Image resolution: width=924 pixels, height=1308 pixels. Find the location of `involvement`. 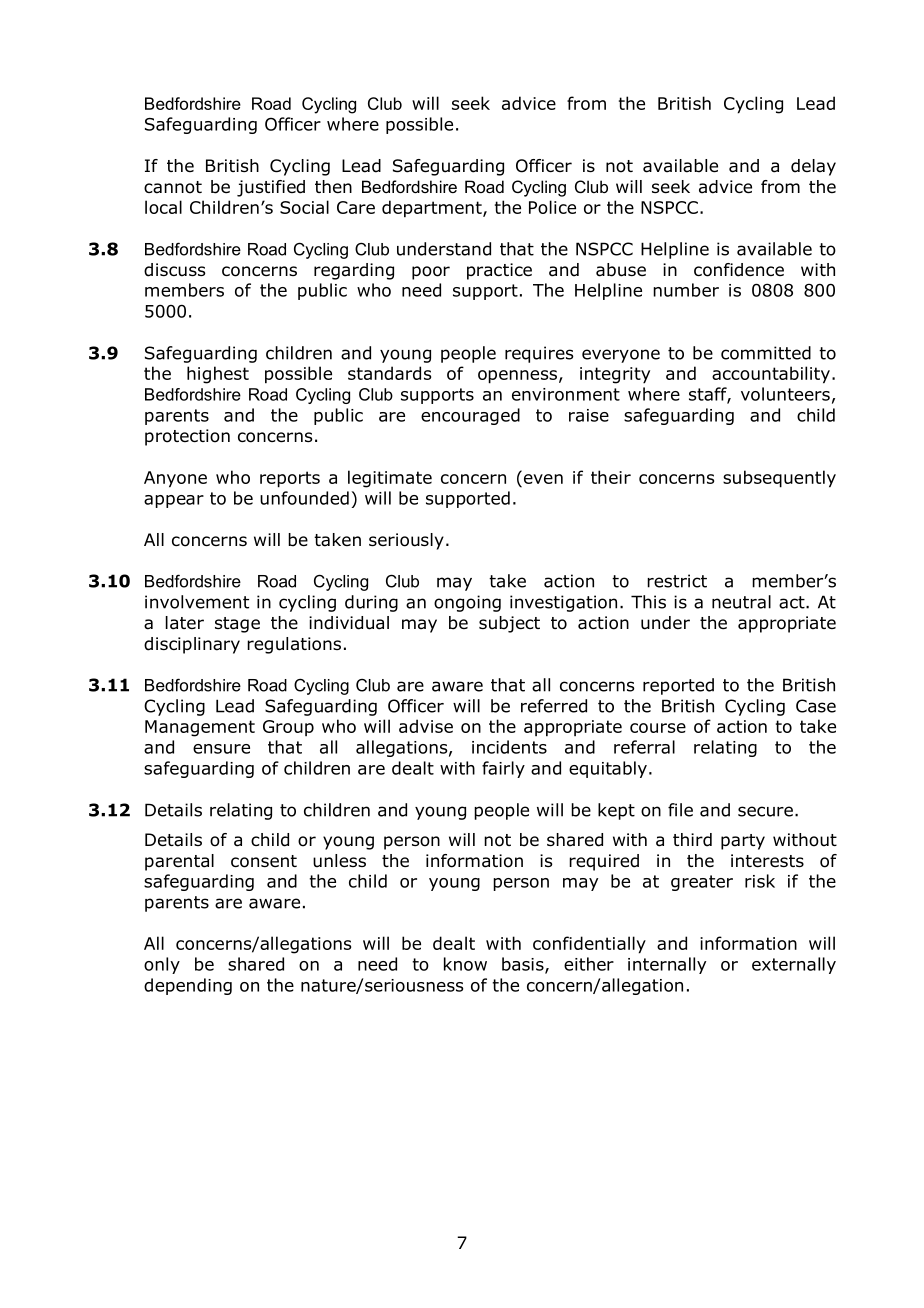

involvement is located at coordinates (197, 602).
